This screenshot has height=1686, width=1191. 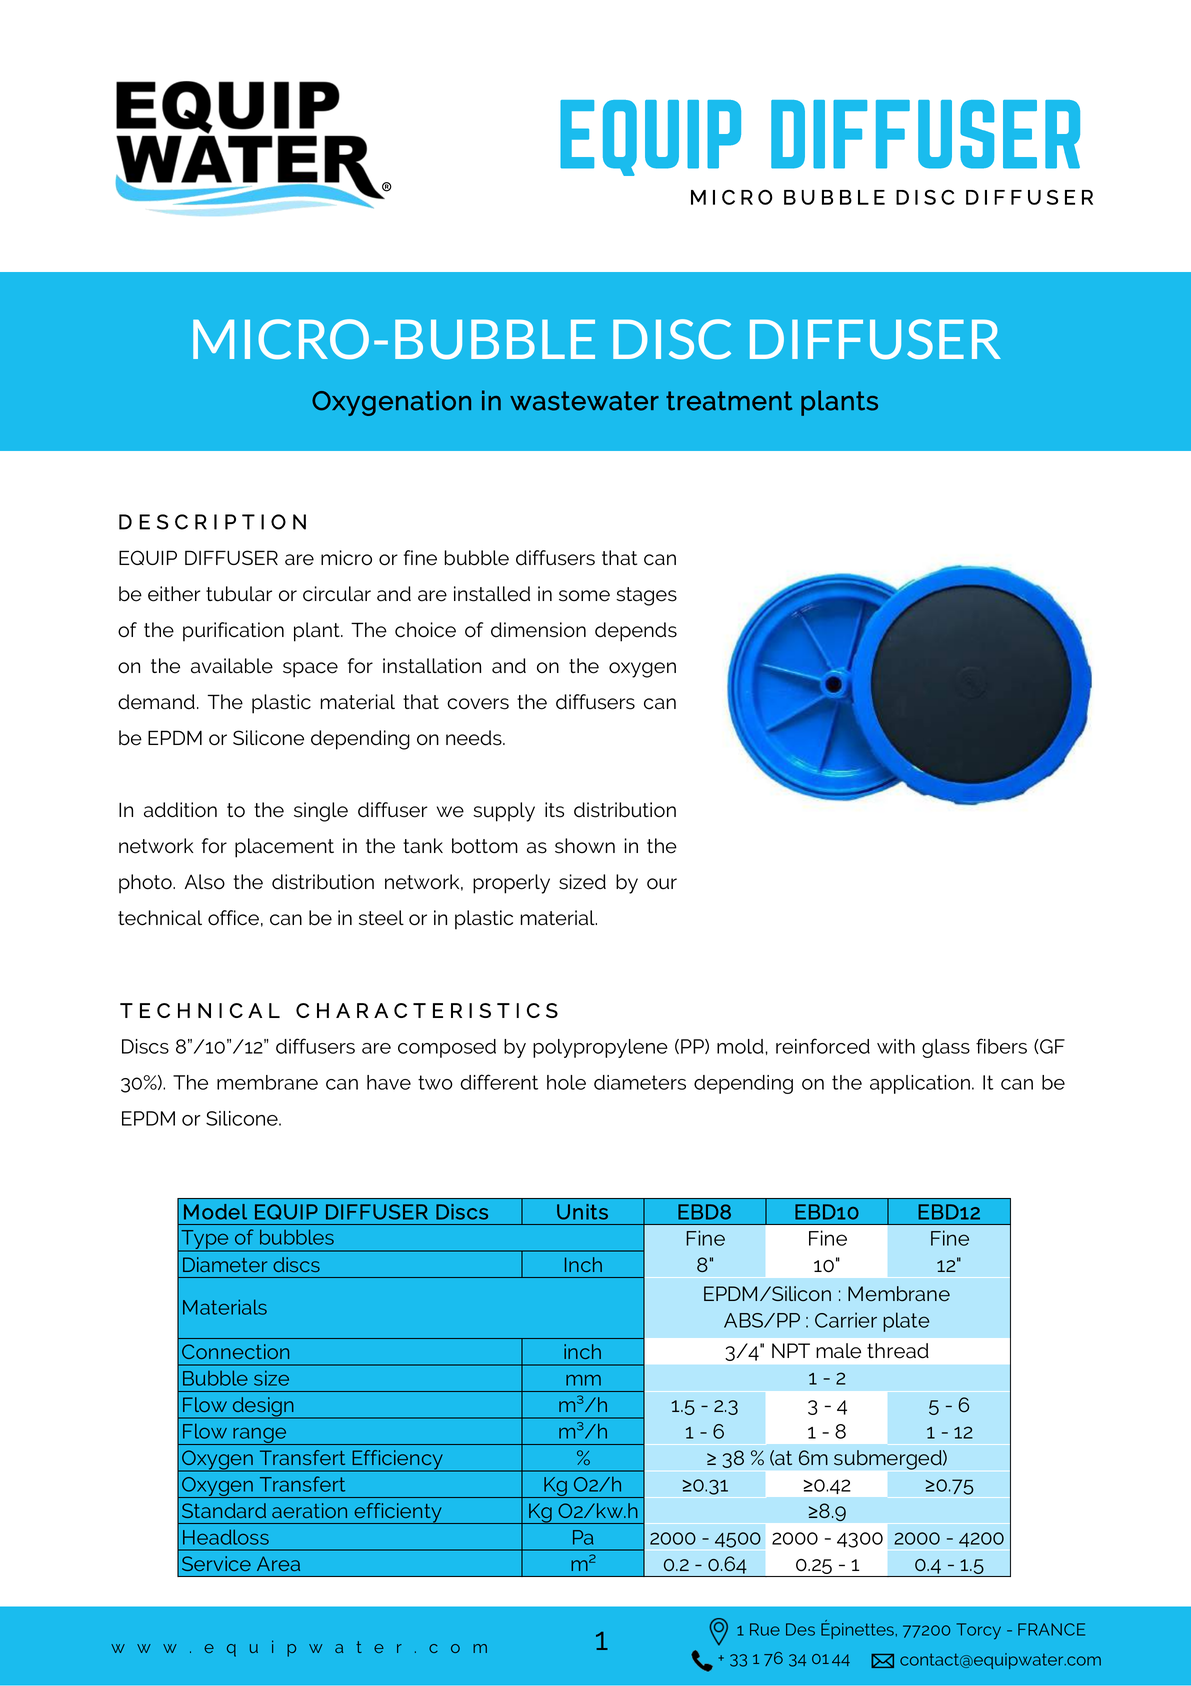 I want to click on tubular, so click(x=239, y=594).
